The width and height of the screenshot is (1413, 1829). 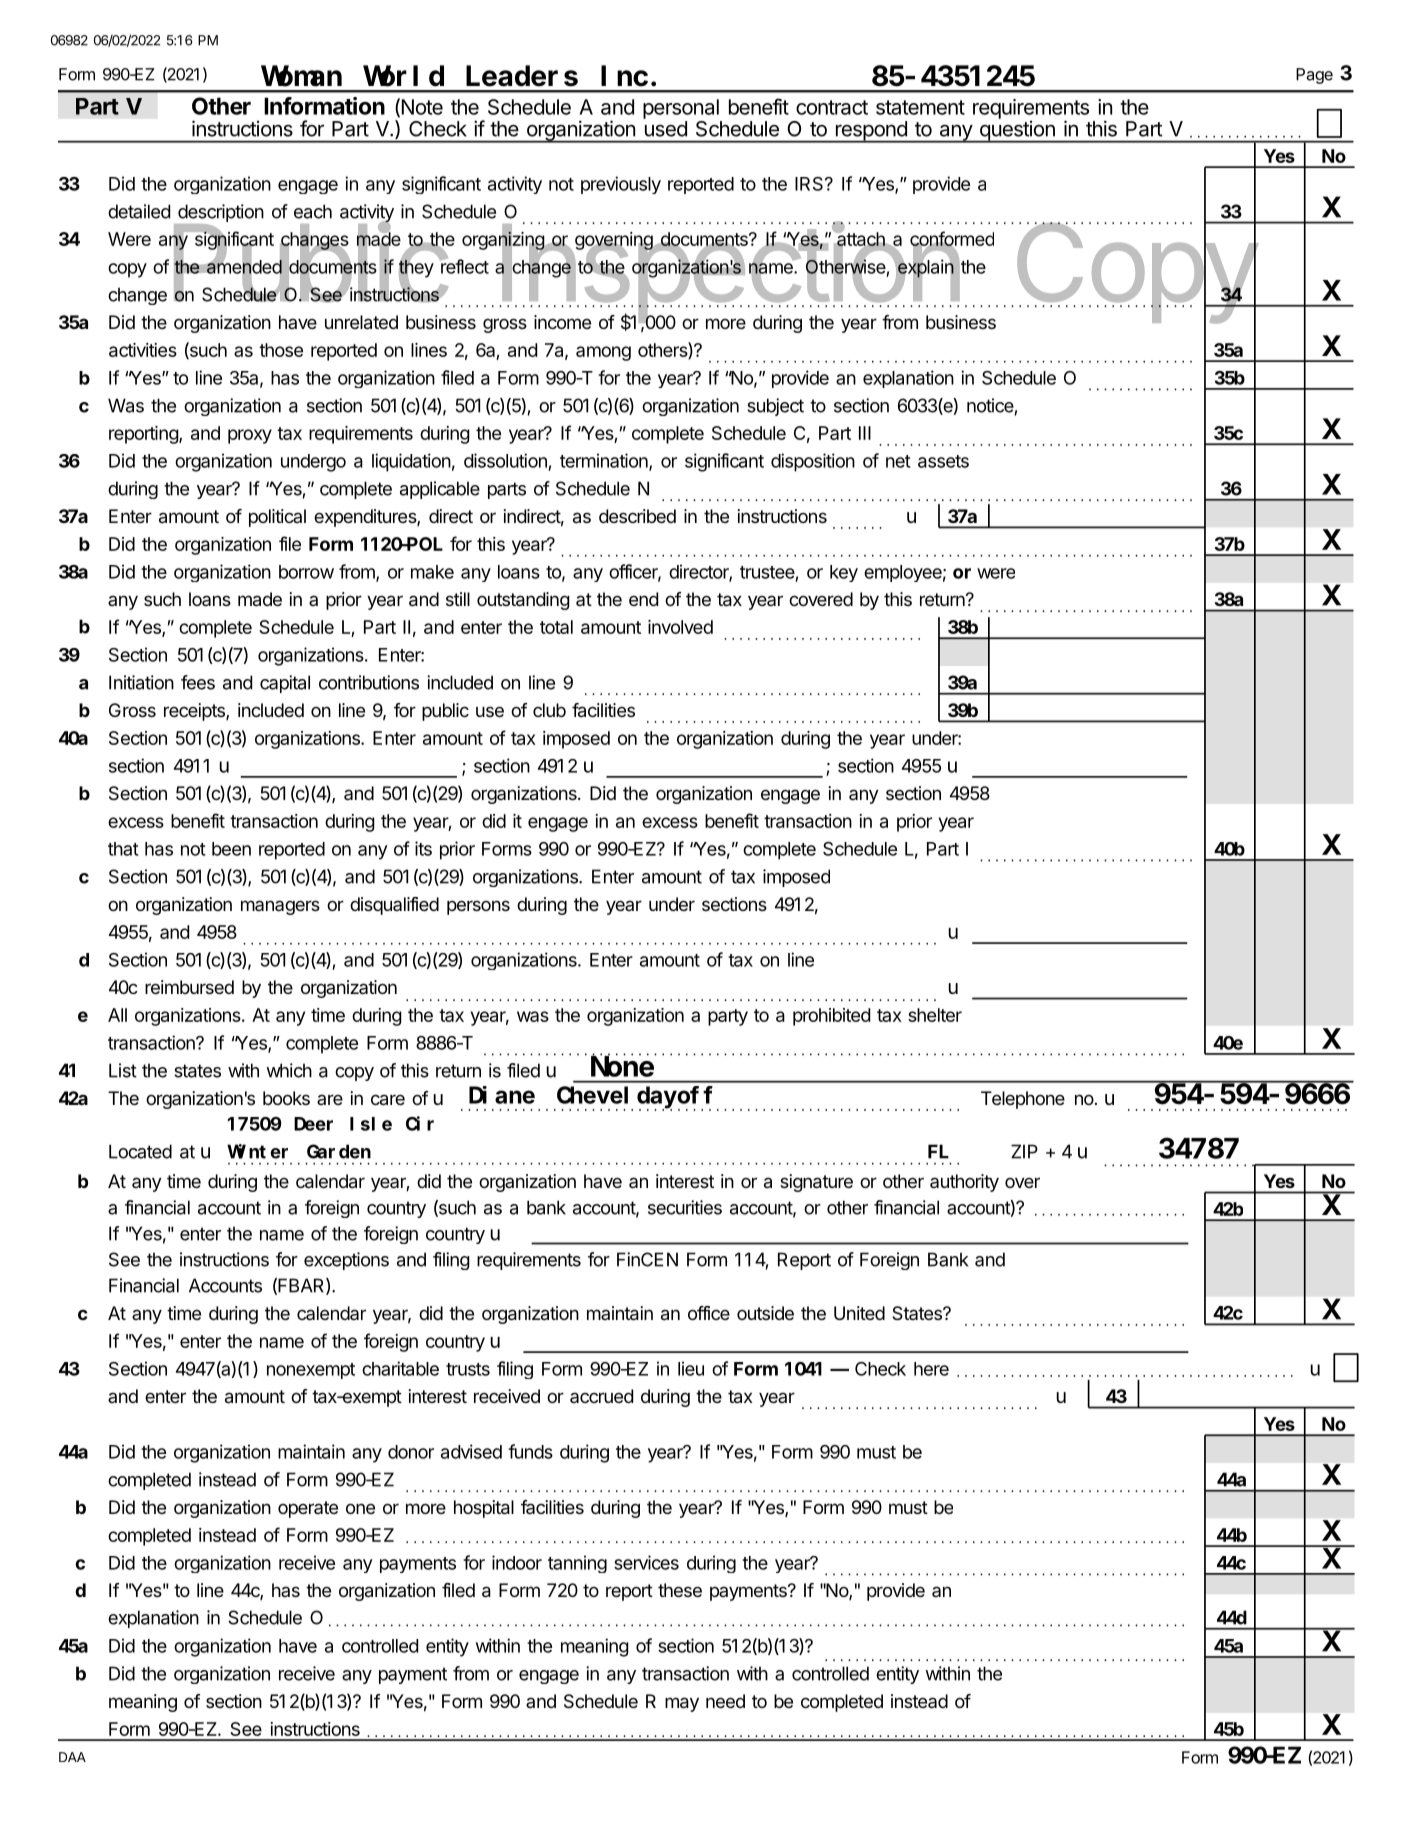 I want to click on DAA, so click(x=72, y=1757).
